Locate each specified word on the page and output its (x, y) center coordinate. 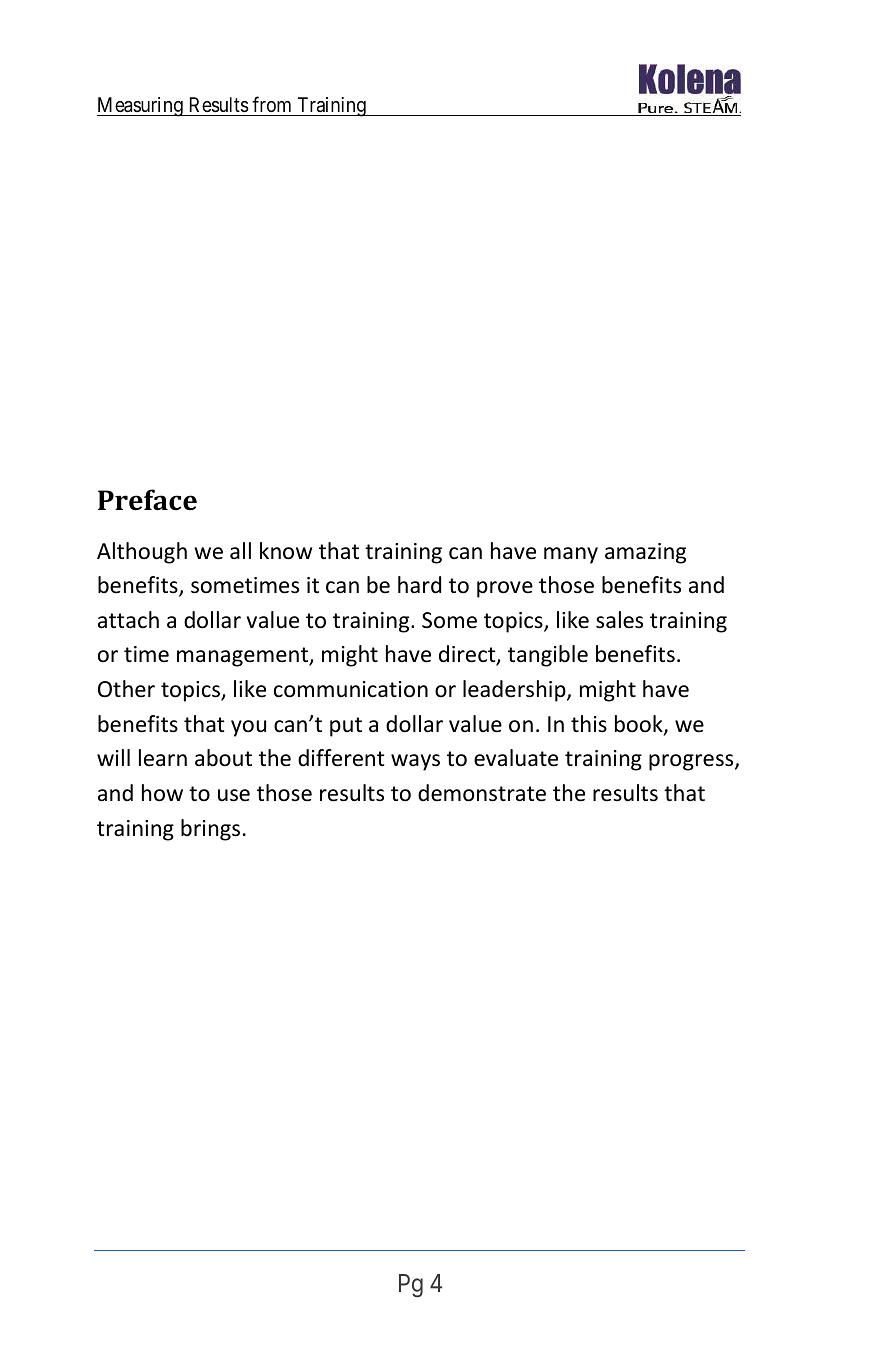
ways (415, 762)
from (272, 106)
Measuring (141, 107)
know (286, 551)
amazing (645, 553)
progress (692, 762)
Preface (147, 500)
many (571, 555)
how (162, 793)
